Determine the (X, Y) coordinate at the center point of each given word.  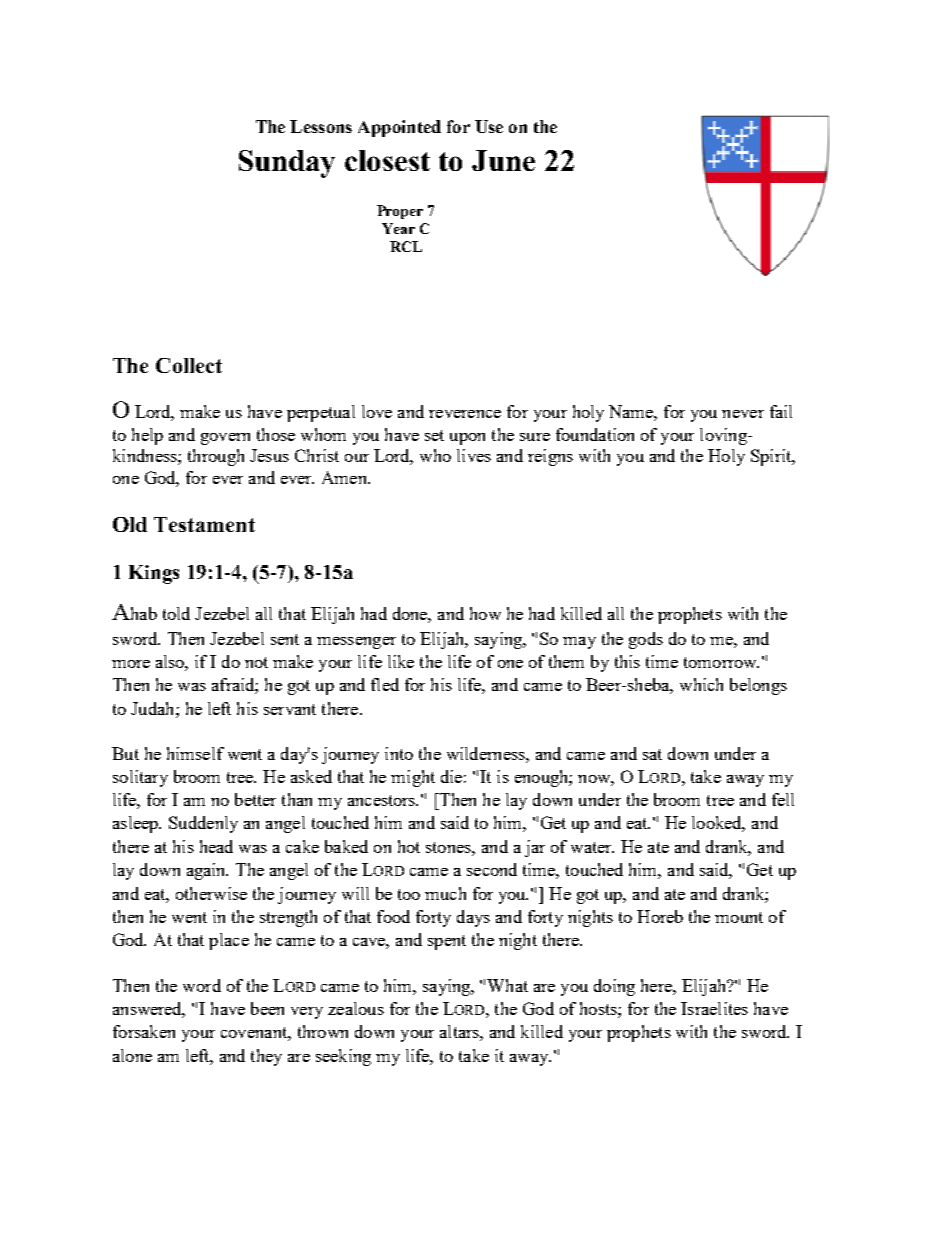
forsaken (144, 1031)
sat (652, 754)
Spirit (772, 457)
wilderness (487, 753)
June (503, 160)
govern (225, 439)
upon (467, 439)
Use (489, 126)
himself (195, 753)
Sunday (287, 164)
